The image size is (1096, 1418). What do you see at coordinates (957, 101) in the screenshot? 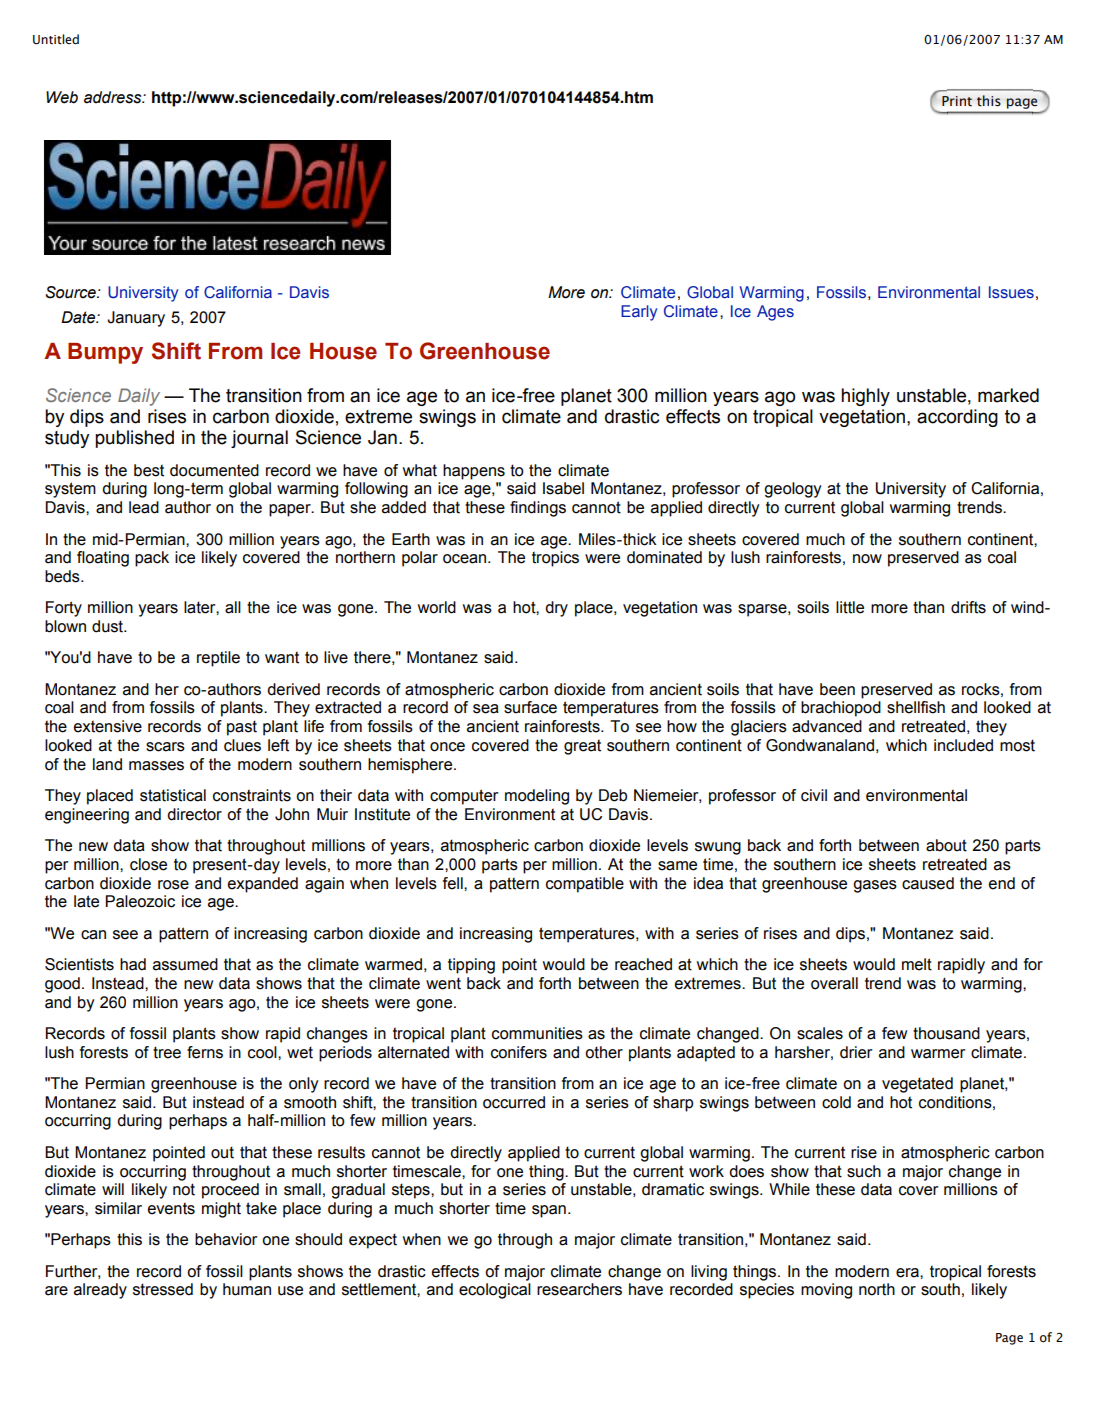
I see `Print` at bounding box center [957, 101].
